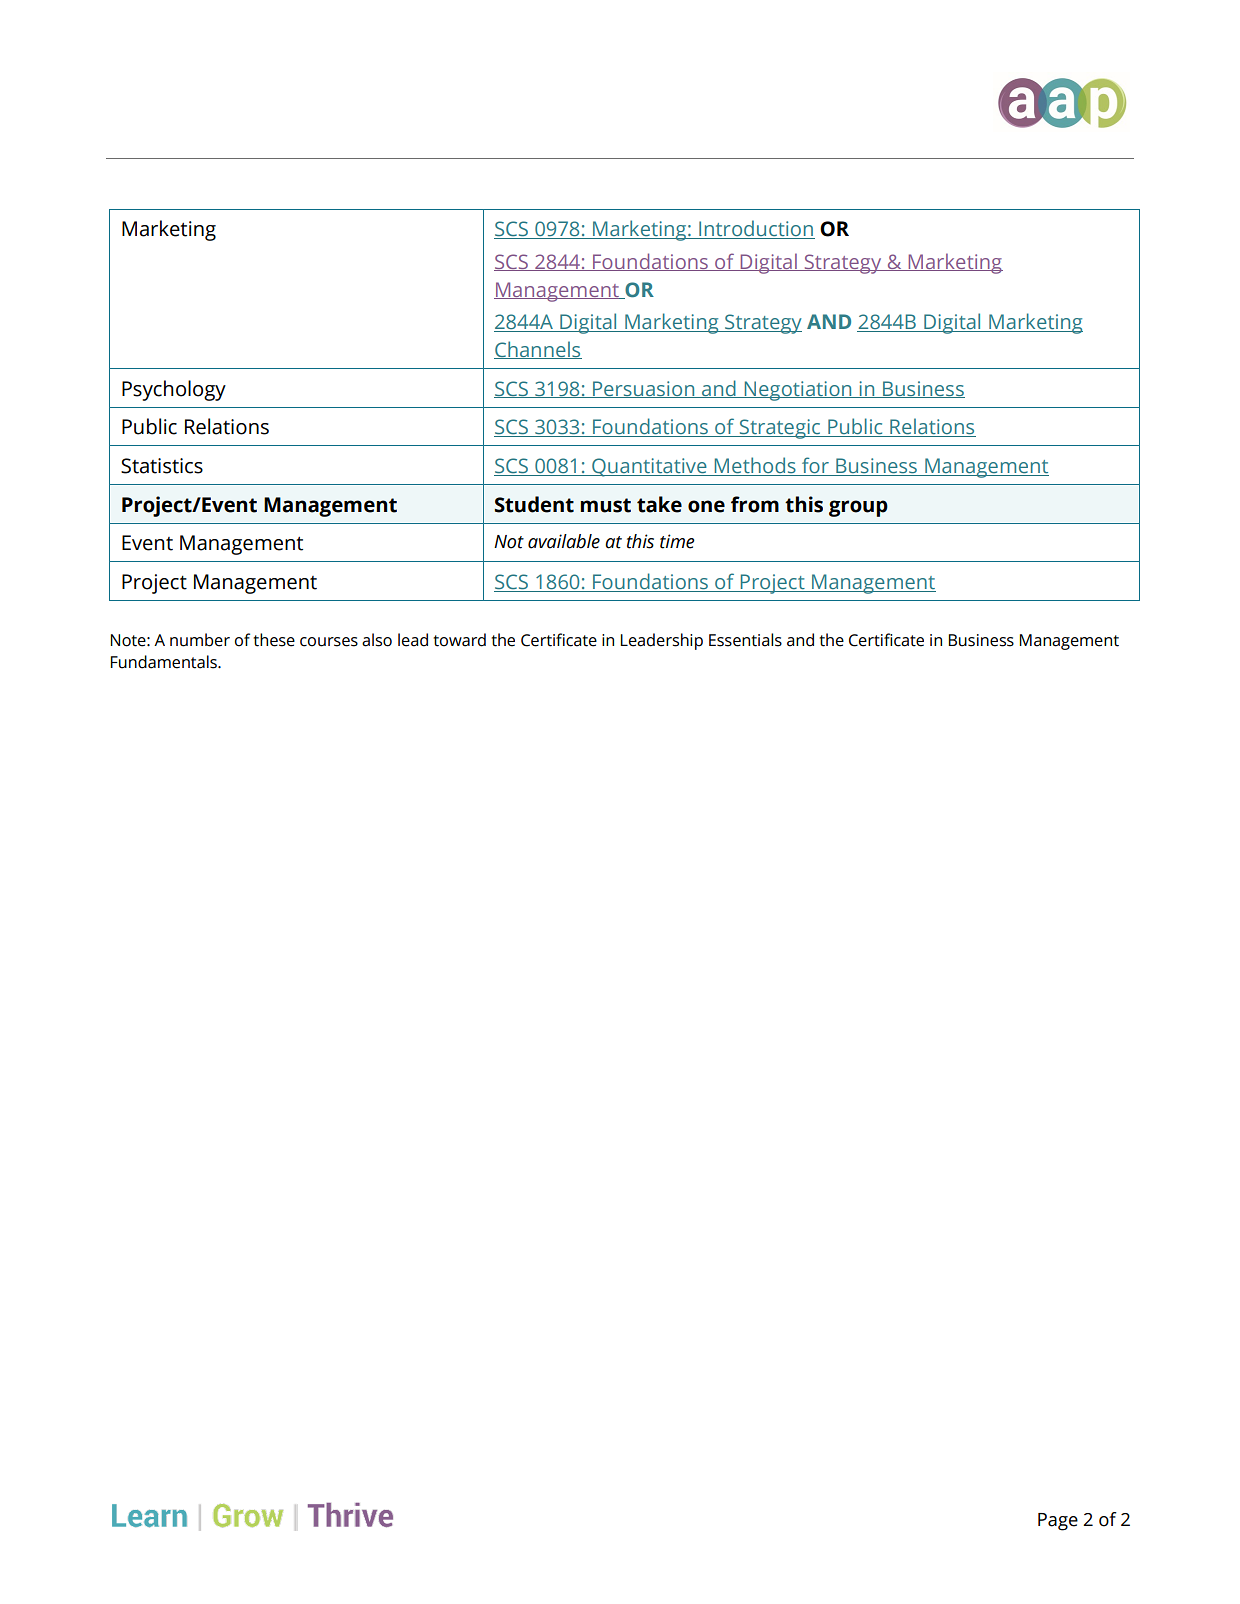  What do you see at coordinates (1058, 1522) in the document?
I see `Page` at bounding box center [1058, 1522].
